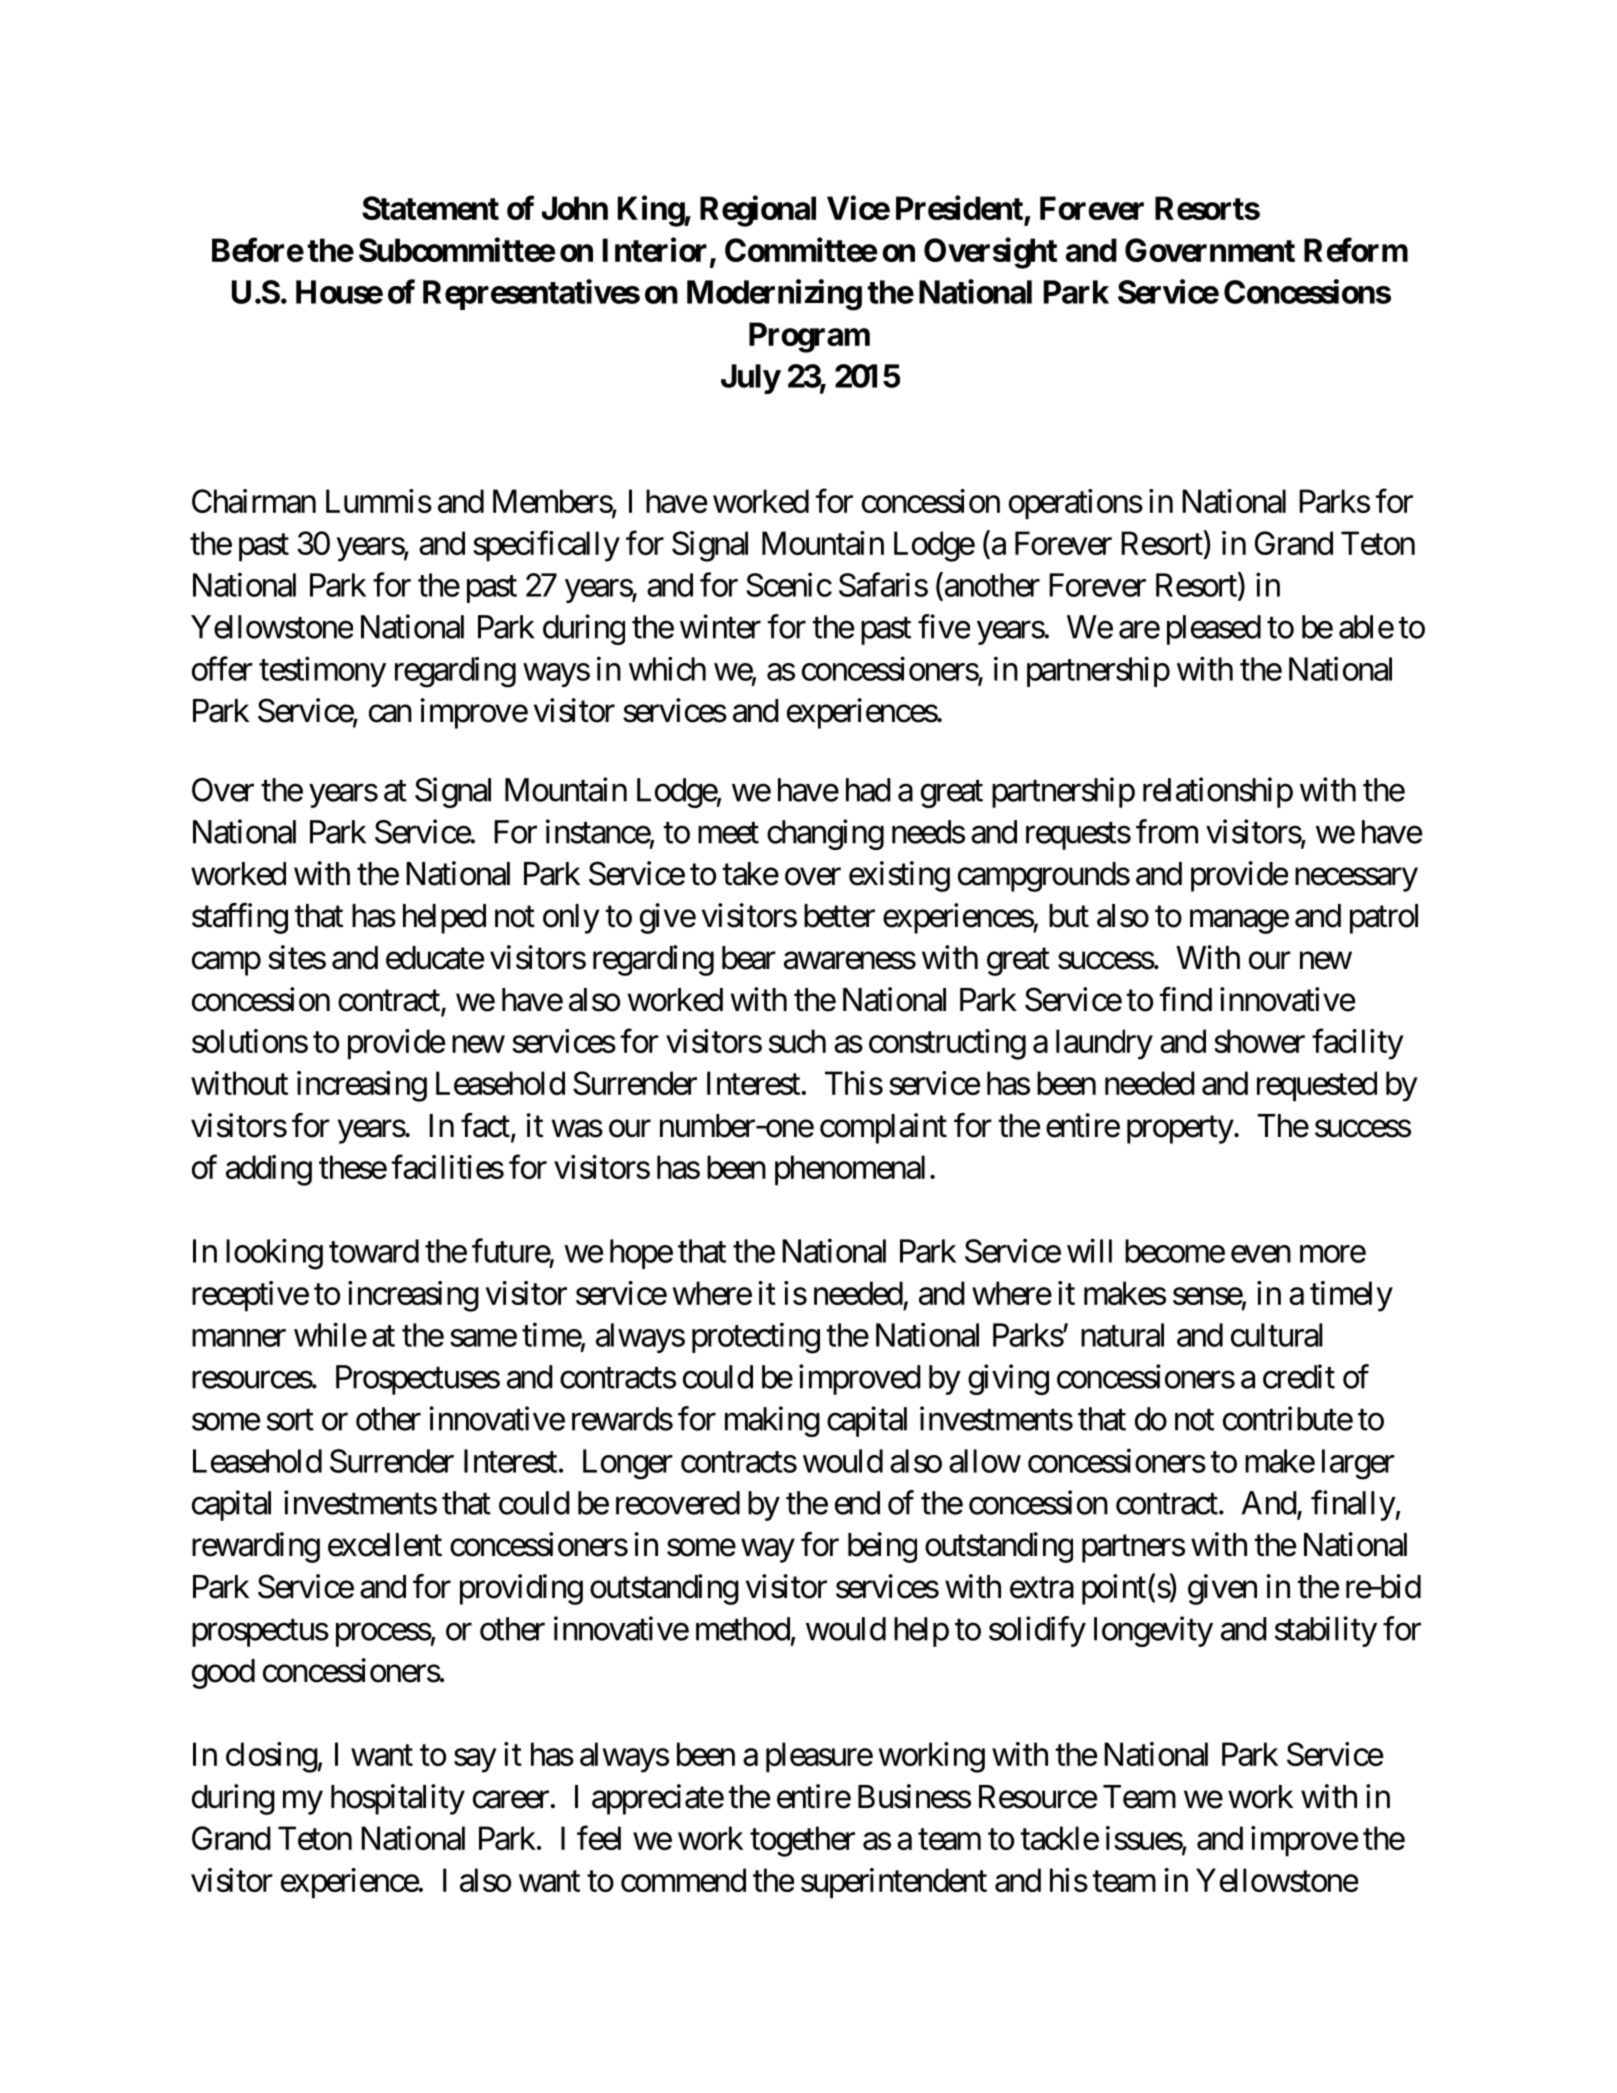 Image resolution: width=1617 pixels, height=2093 pixels. I want to click on hospitality, so click(398, 1799).
